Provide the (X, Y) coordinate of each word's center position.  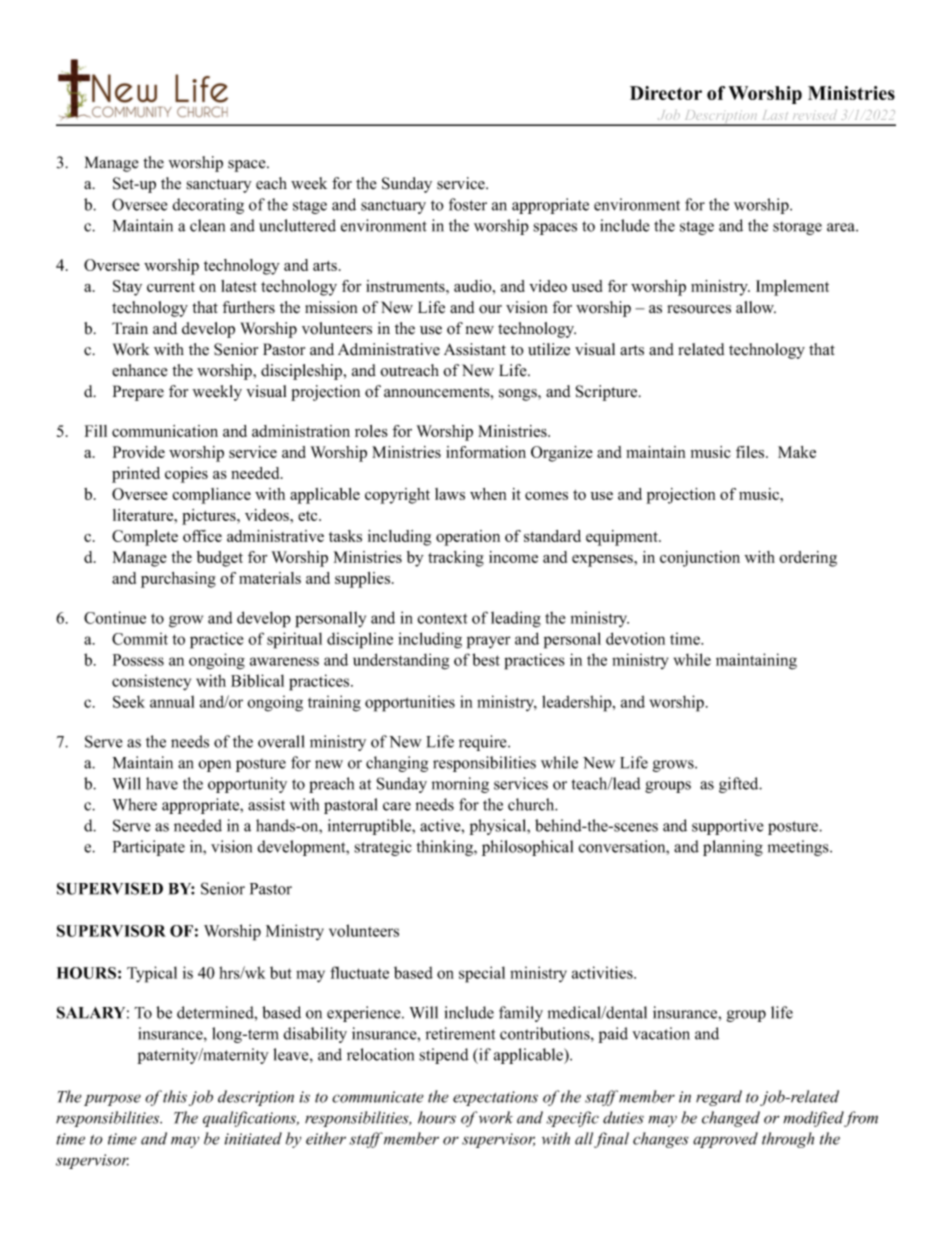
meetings (799, 848)
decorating (208, 206)
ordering (808, 559)
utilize (549, 349)
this (175, 1096)
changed (731, 1119)
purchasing (178, 580)
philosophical (527, 848)
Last (775, 115)
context (442, 618)
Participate (149, 848)
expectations (495, 1098)
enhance (140, 370)
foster (468, 204)
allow (756, 307)
